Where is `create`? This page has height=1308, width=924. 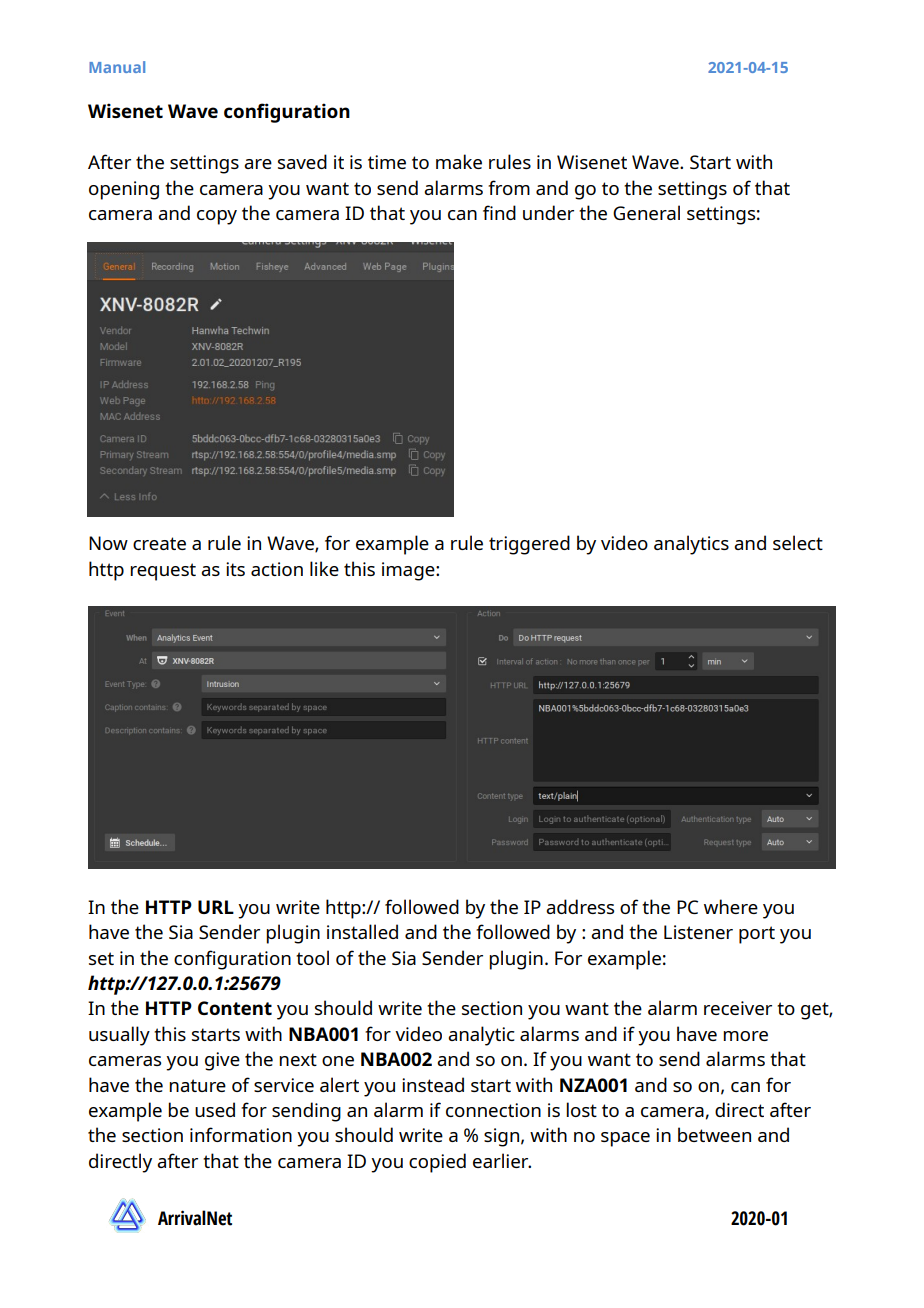 create is located at coordinates (159, 543).
